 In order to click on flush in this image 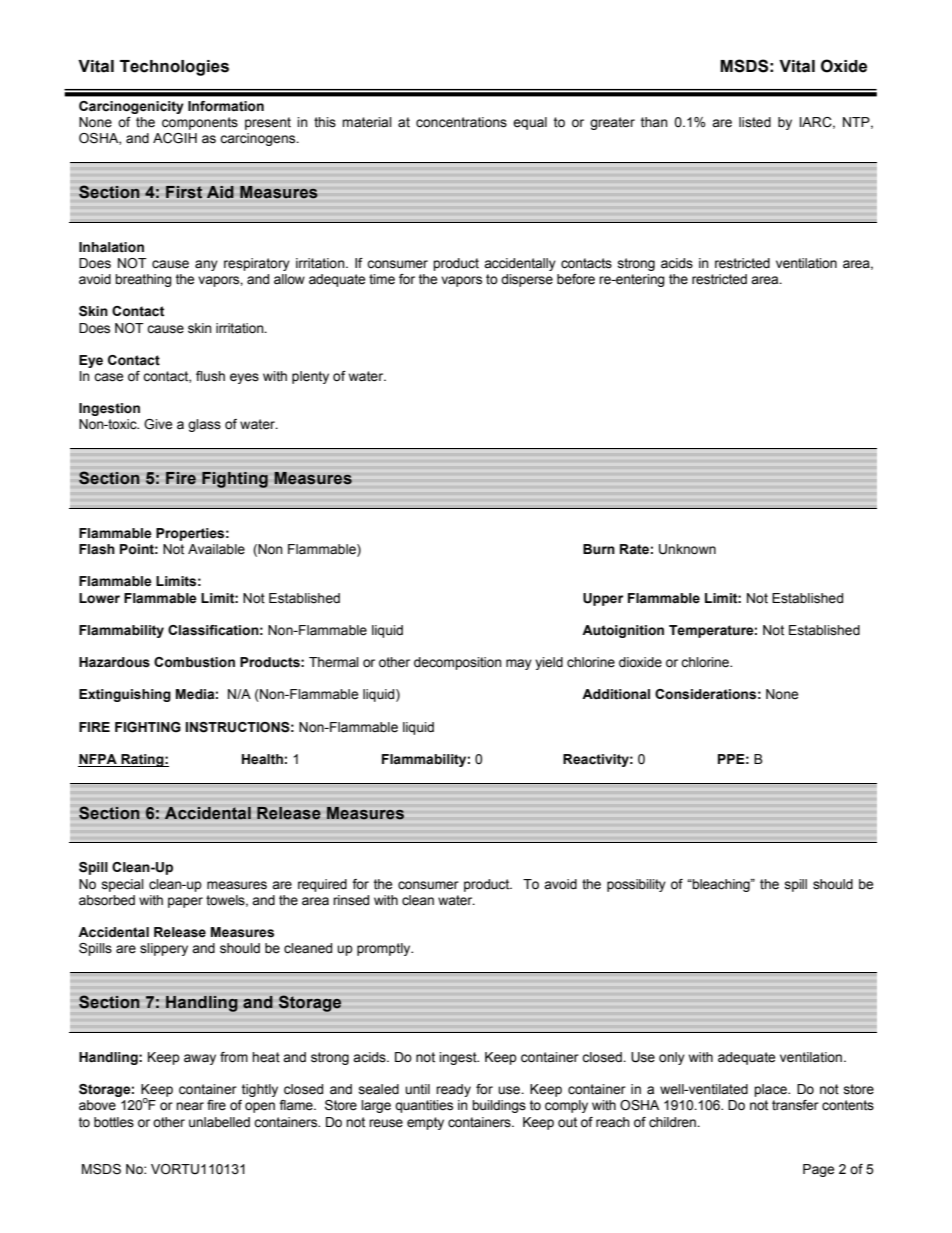, I will do `click(210, 376)`.
